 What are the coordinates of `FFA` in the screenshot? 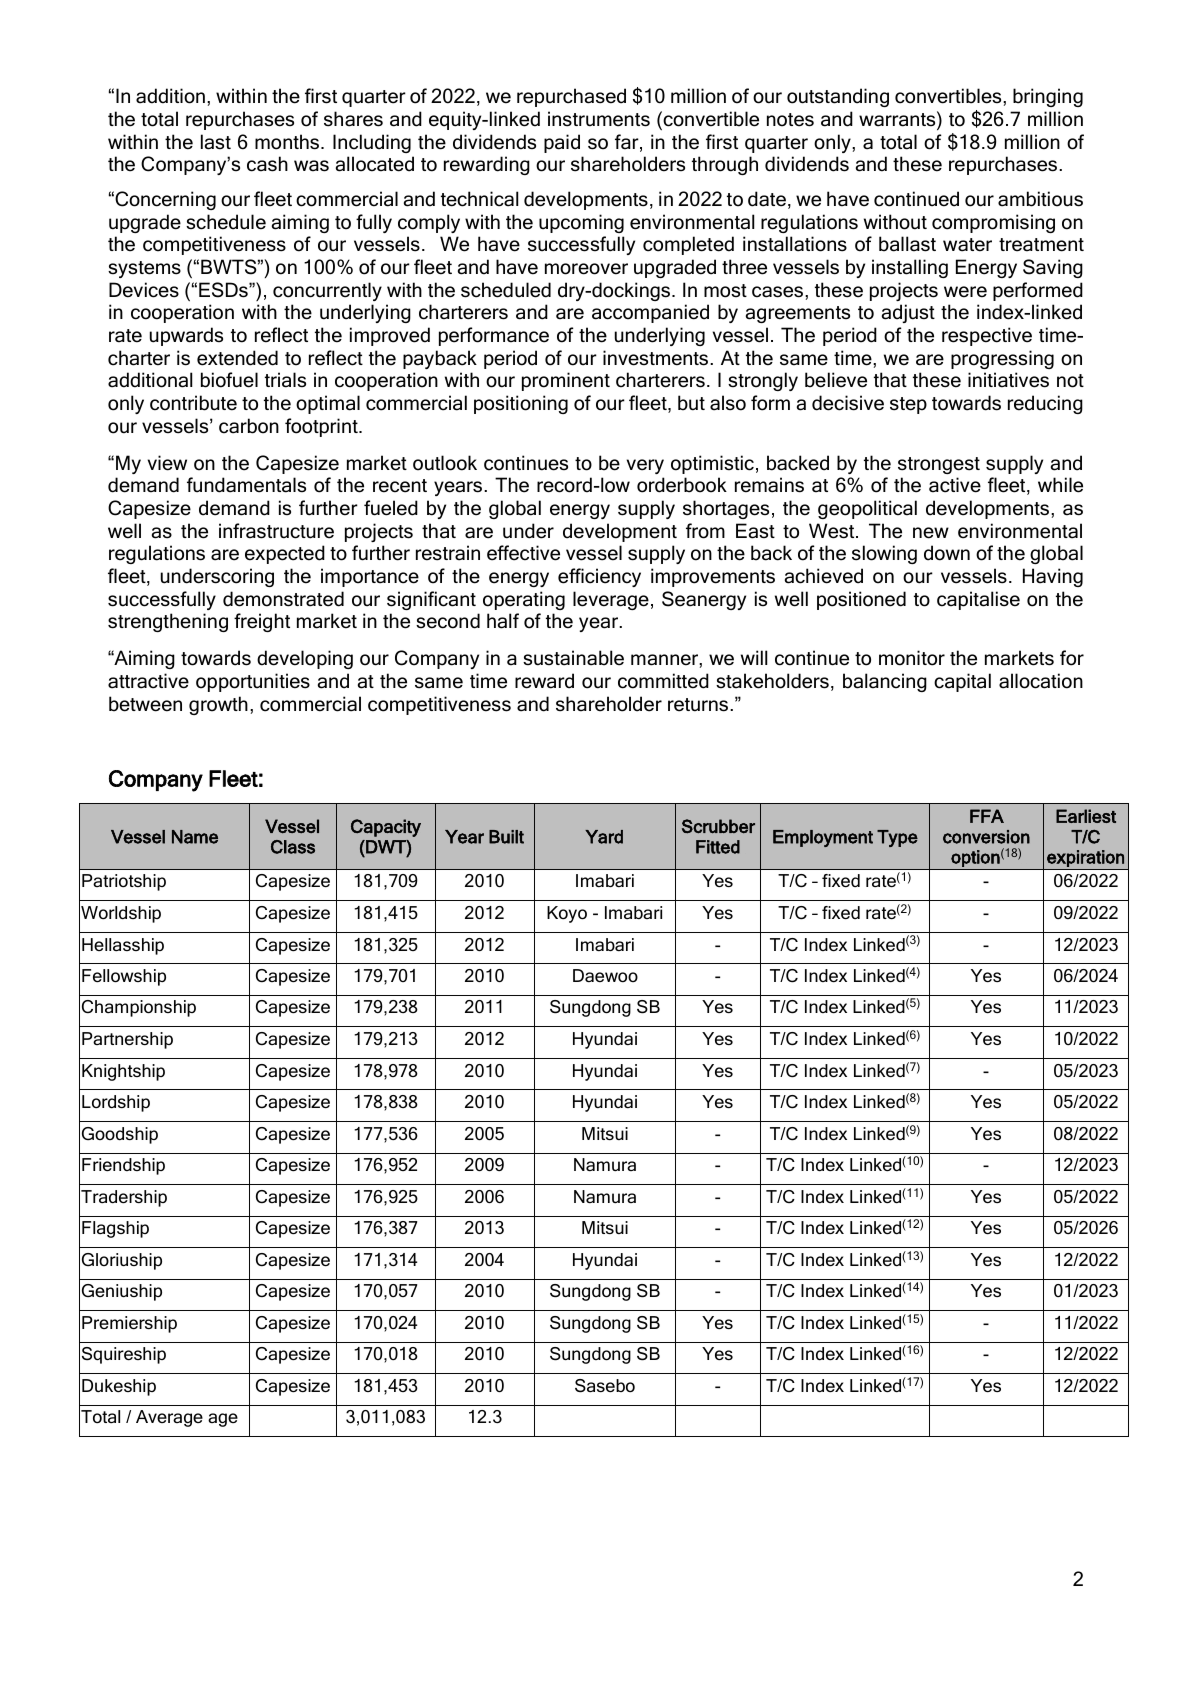 It's located at (987, 816).
